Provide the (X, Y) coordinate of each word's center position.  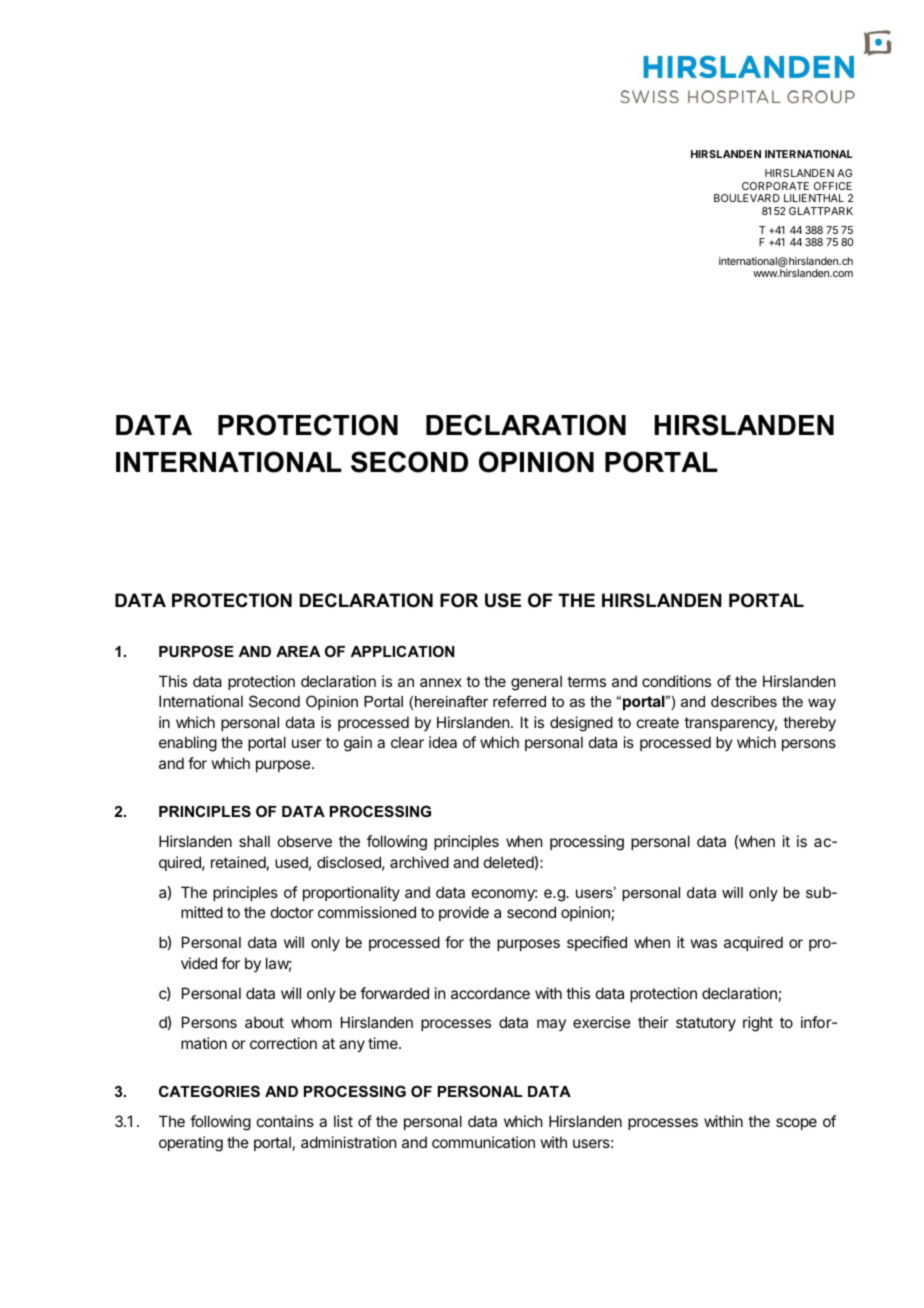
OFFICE (833, 186)
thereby (809, 723)
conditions (676, 681)
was (704, 943)
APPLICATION (402, 651)
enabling (188, 744)
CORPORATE (775, 186)
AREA (298, 651)
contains (285, 1121)
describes (744, 701)
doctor (292, 912)
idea (443, 742)
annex (441, 682)
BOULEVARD (747, 198)
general (536, 683)
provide (464, 913)
